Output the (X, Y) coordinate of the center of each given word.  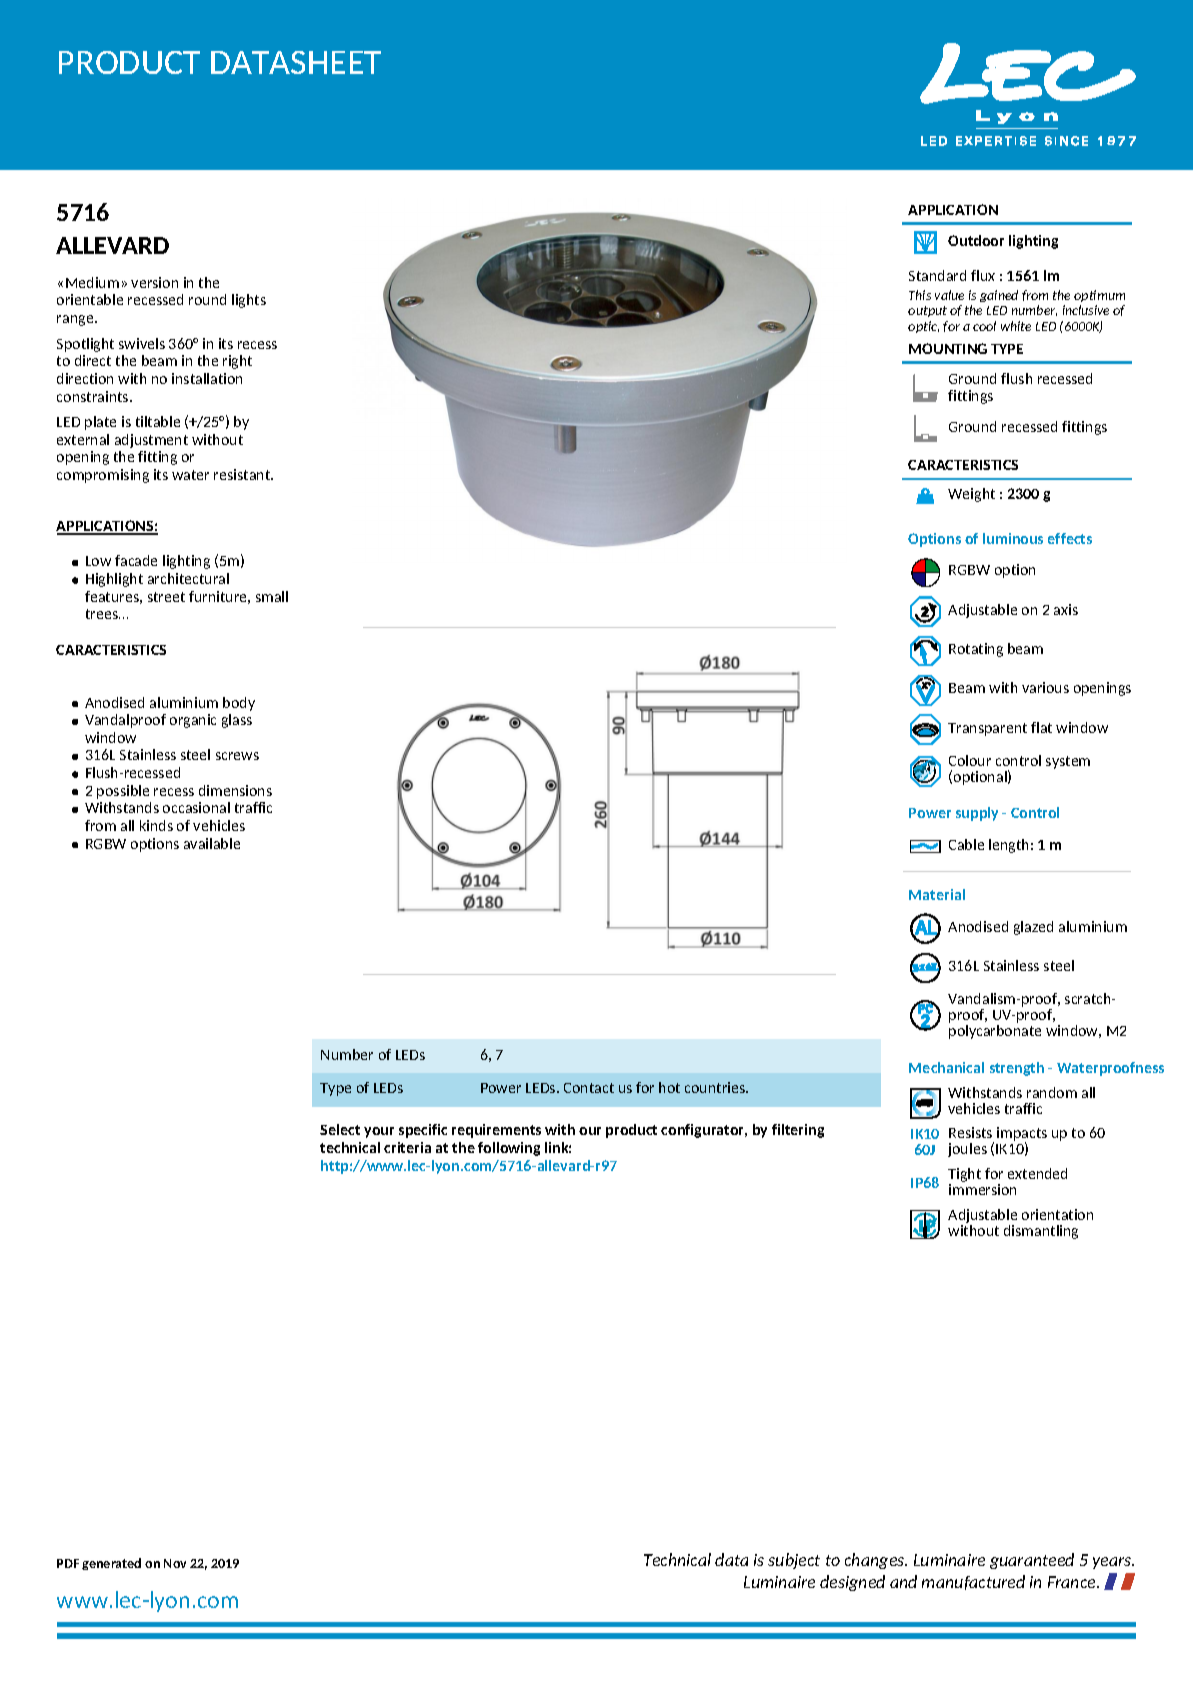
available (212, 843)
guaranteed (1032, 1561)
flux (983, 275)
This (920, 295)
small (272, 596)
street (166, 597)
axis (1066, 609)
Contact (589, 1088)
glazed (1033, 928)
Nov (175, 1563)
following (509, 1149)
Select (340, 1129)
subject (794, 1561)
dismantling (1041, 1232)
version (154, 282)
